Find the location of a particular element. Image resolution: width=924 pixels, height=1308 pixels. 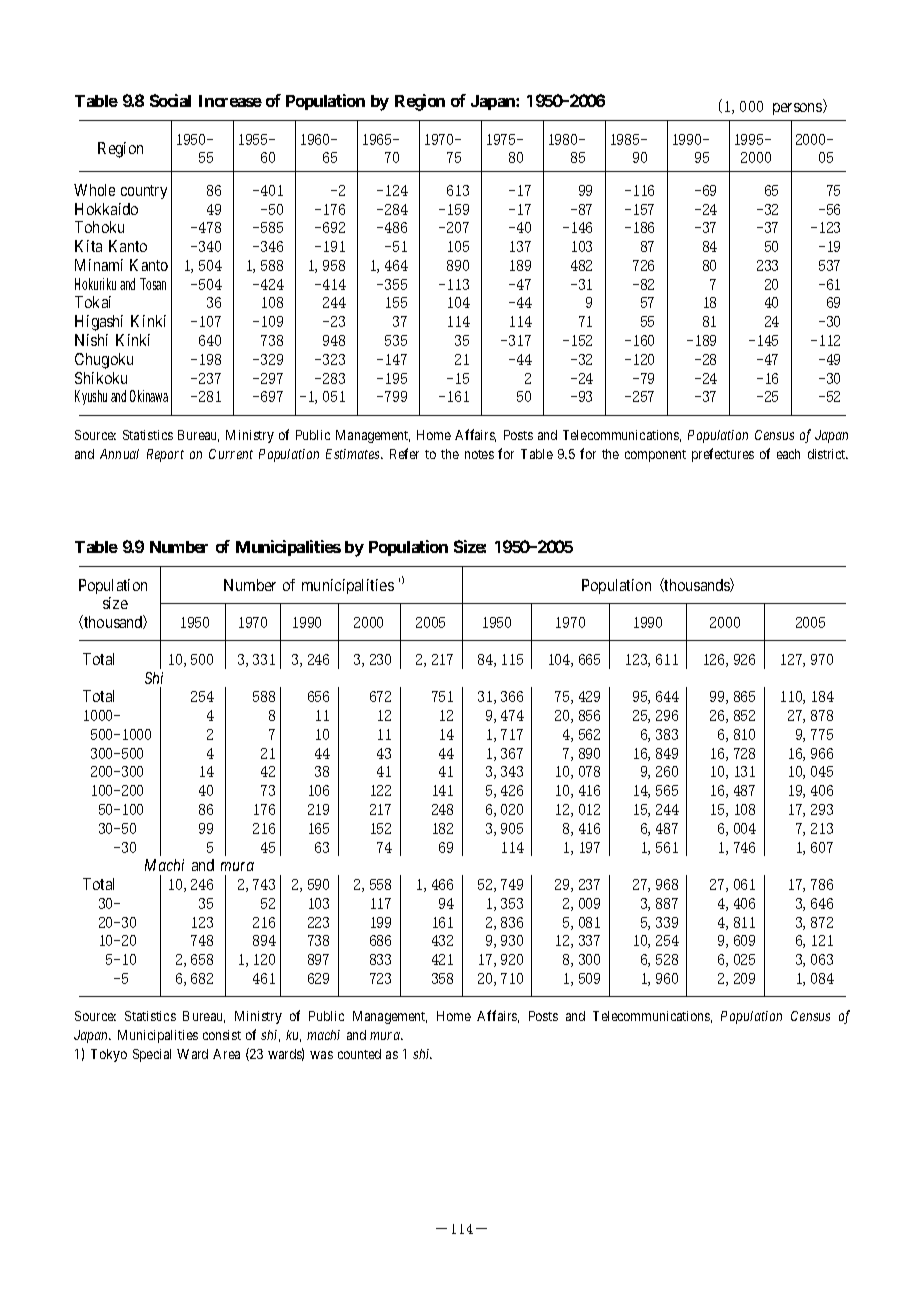

consist is located at coordinates (222, 1035).
